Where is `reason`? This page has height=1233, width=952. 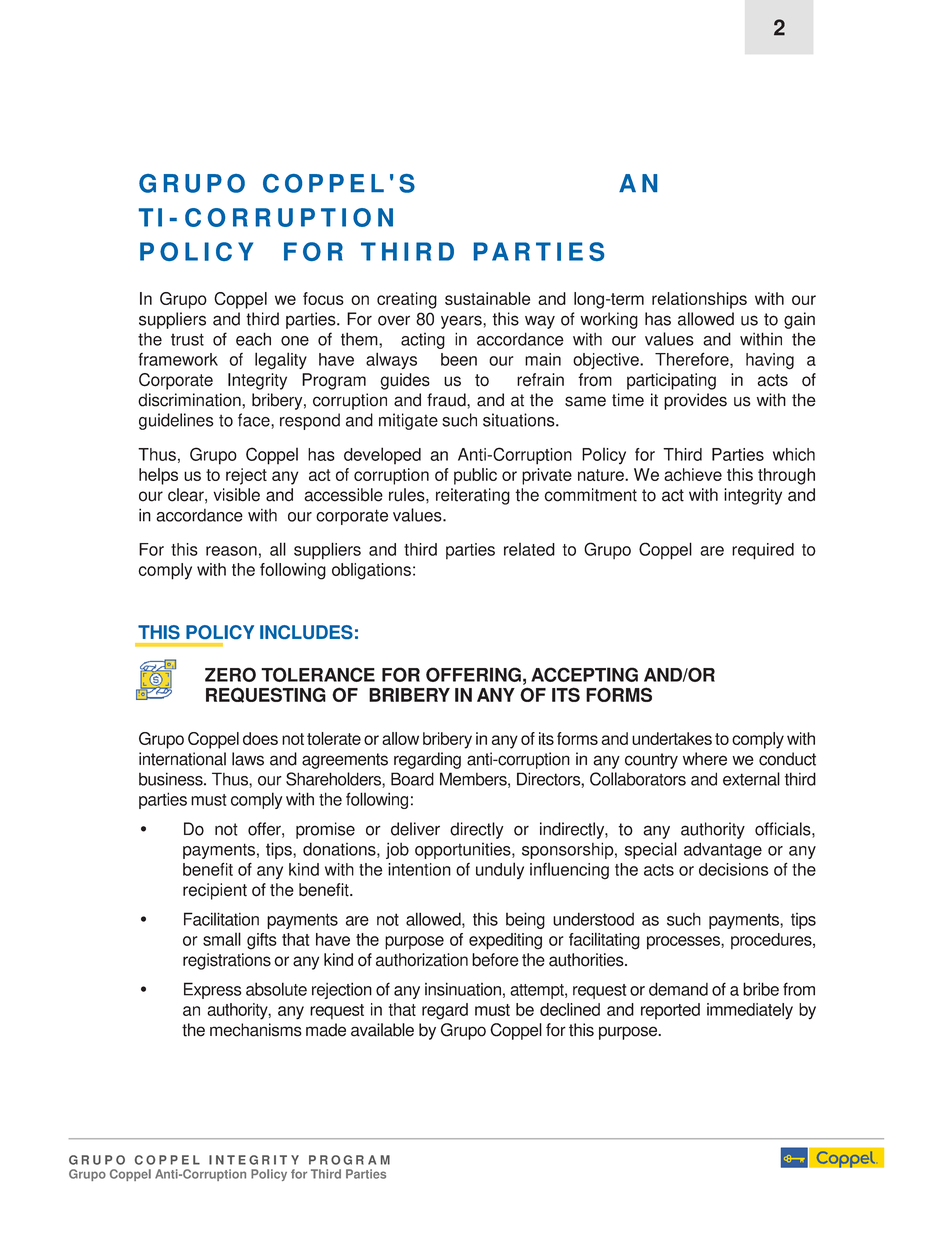
reason is located at coordinates (231, 551).
